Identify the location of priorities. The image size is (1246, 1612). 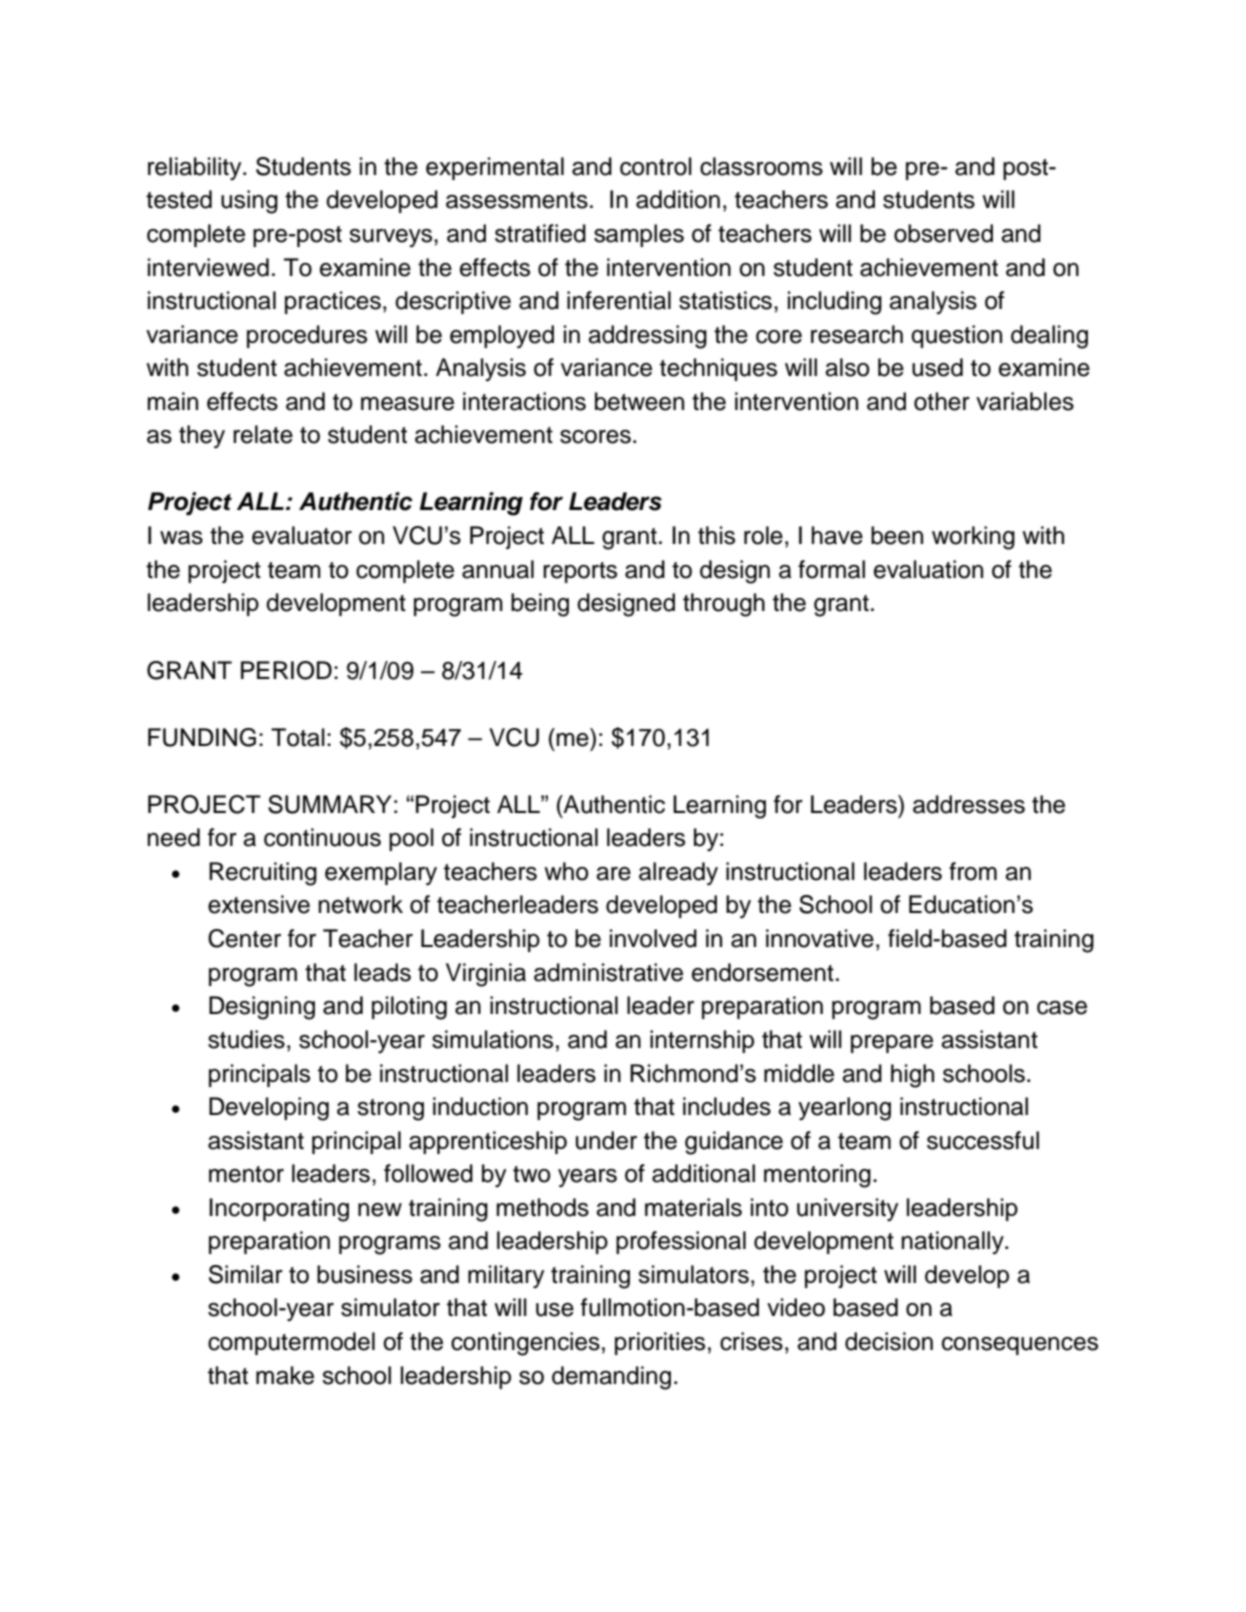
(660, 1343).
